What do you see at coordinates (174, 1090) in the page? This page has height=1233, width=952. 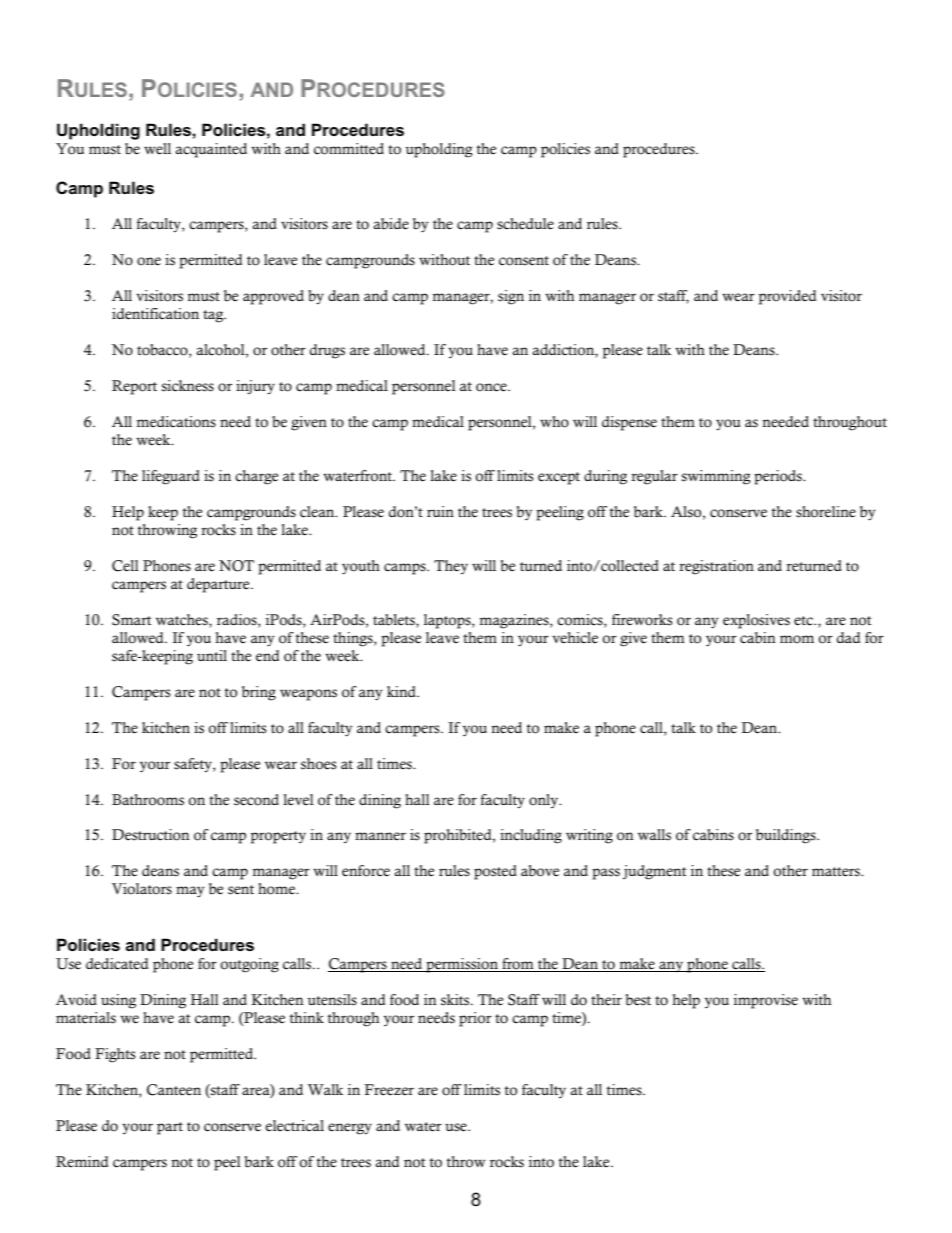 I see `Canteen` at bounding box center [174, 1090].
